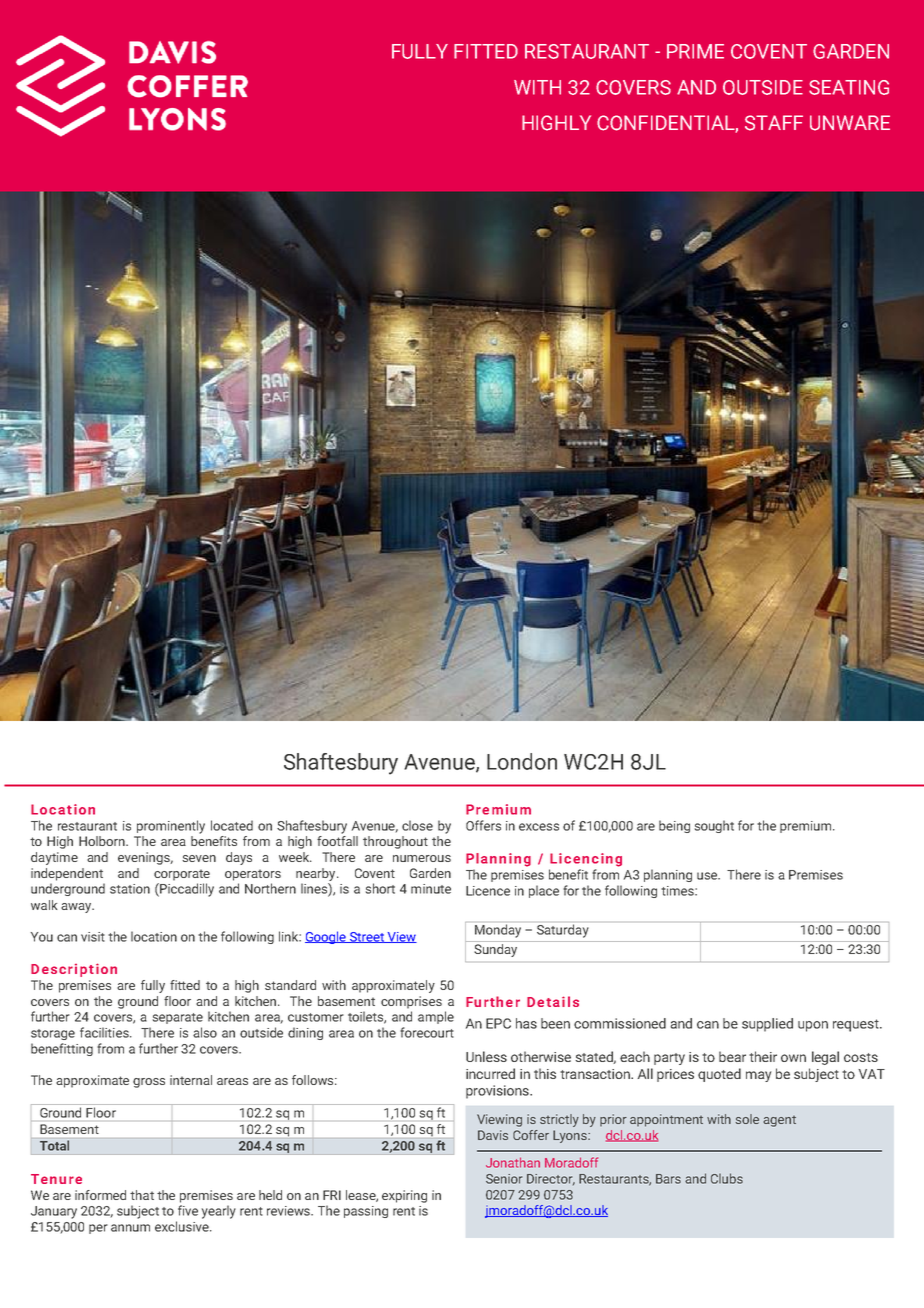 This screenshot has width=924, height=1308. Describe the element at coordinates (142, 1195) in the screenshot. I see `that` at that location.
